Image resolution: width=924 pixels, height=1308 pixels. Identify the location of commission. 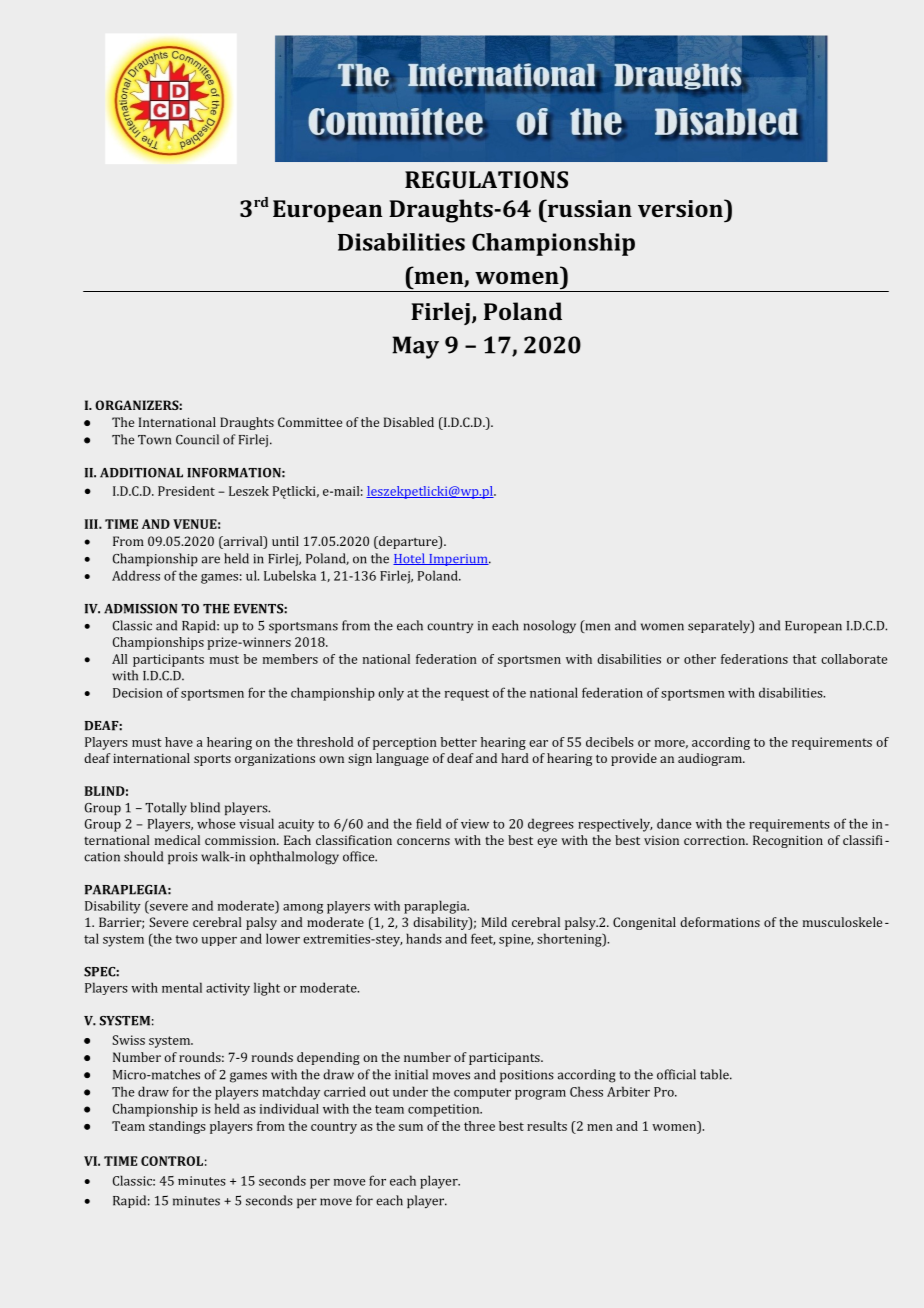
(241, 840).
